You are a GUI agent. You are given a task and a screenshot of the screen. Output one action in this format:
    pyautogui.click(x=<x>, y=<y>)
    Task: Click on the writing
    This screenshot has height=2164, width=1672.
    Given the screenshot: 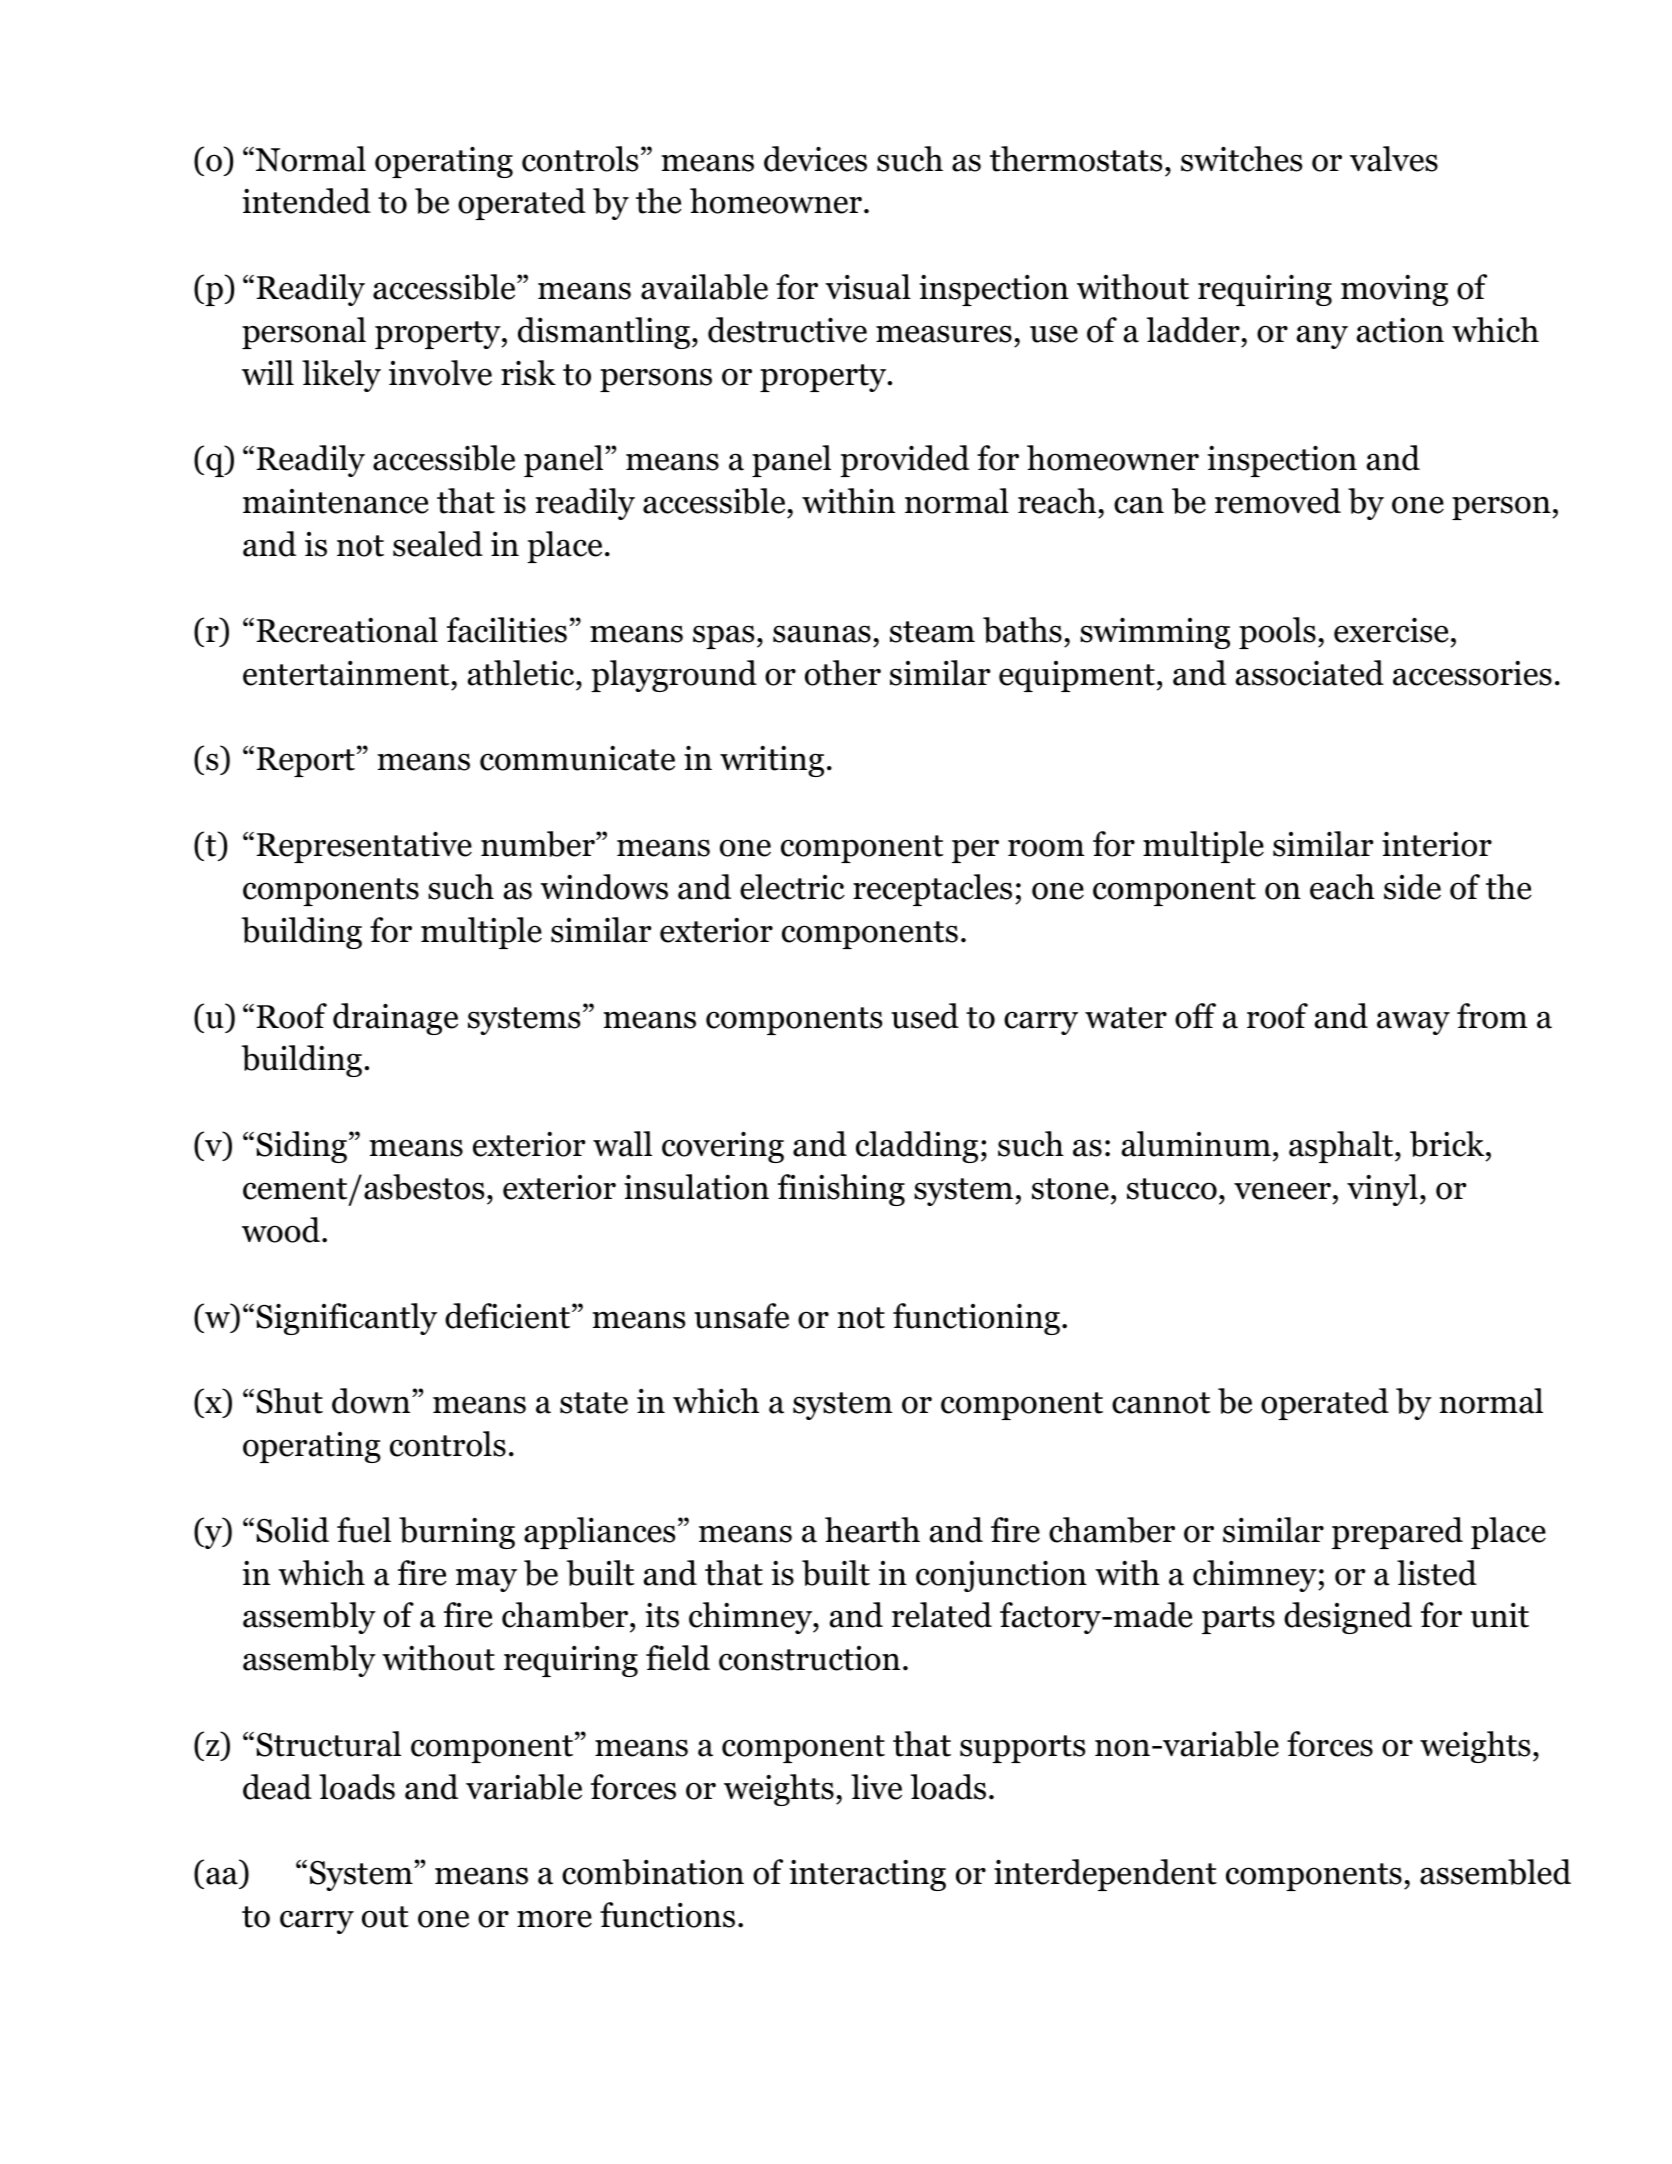 What is the action you would take?
    pyautogui.click(x=772, y=761)
